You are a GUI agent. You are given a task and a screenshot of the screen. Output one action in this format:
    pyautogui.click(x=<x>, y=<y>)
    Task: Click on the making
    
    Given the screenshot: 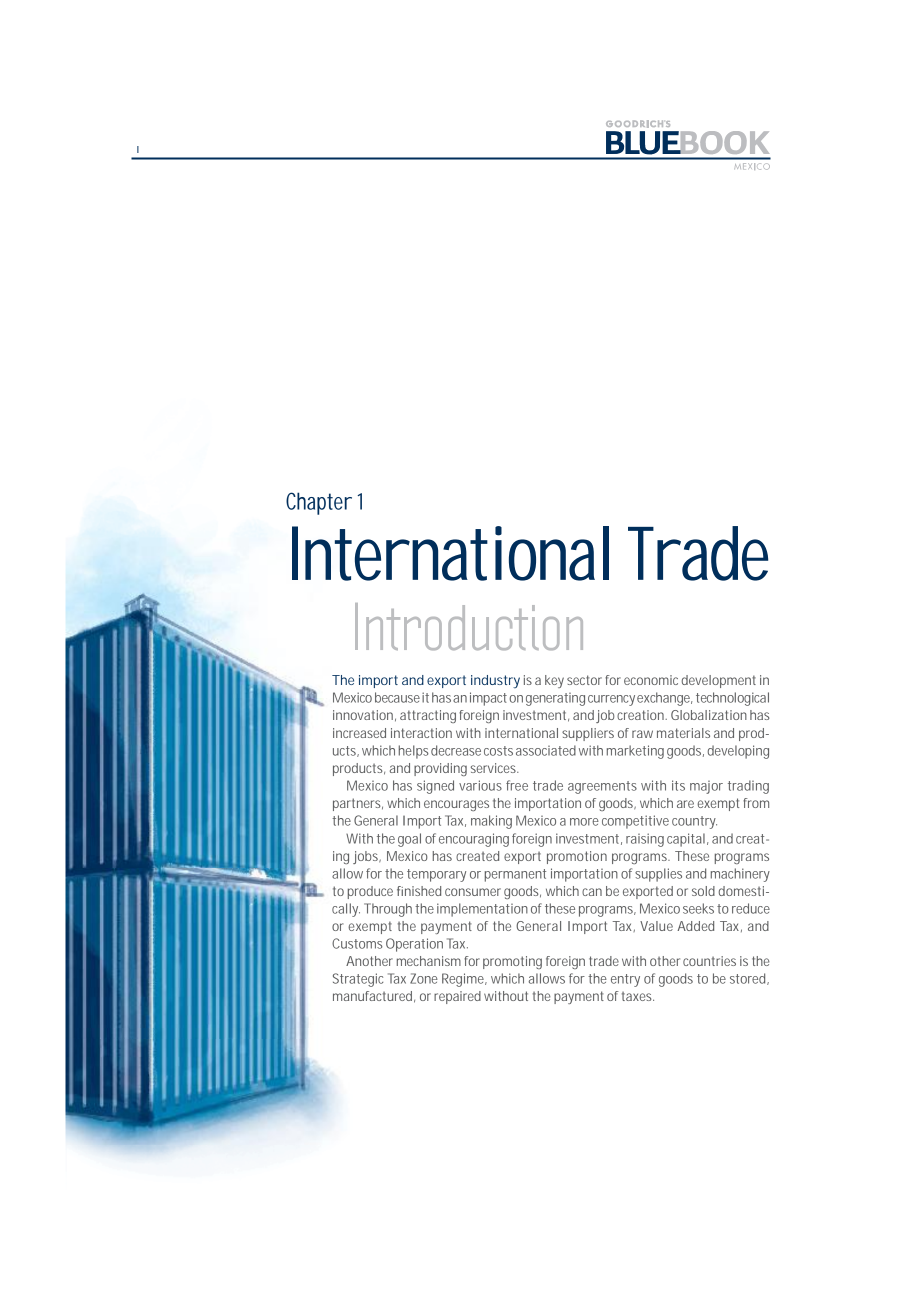 What is the action you would take?
    pyautogui.click(x=491, y=822)
